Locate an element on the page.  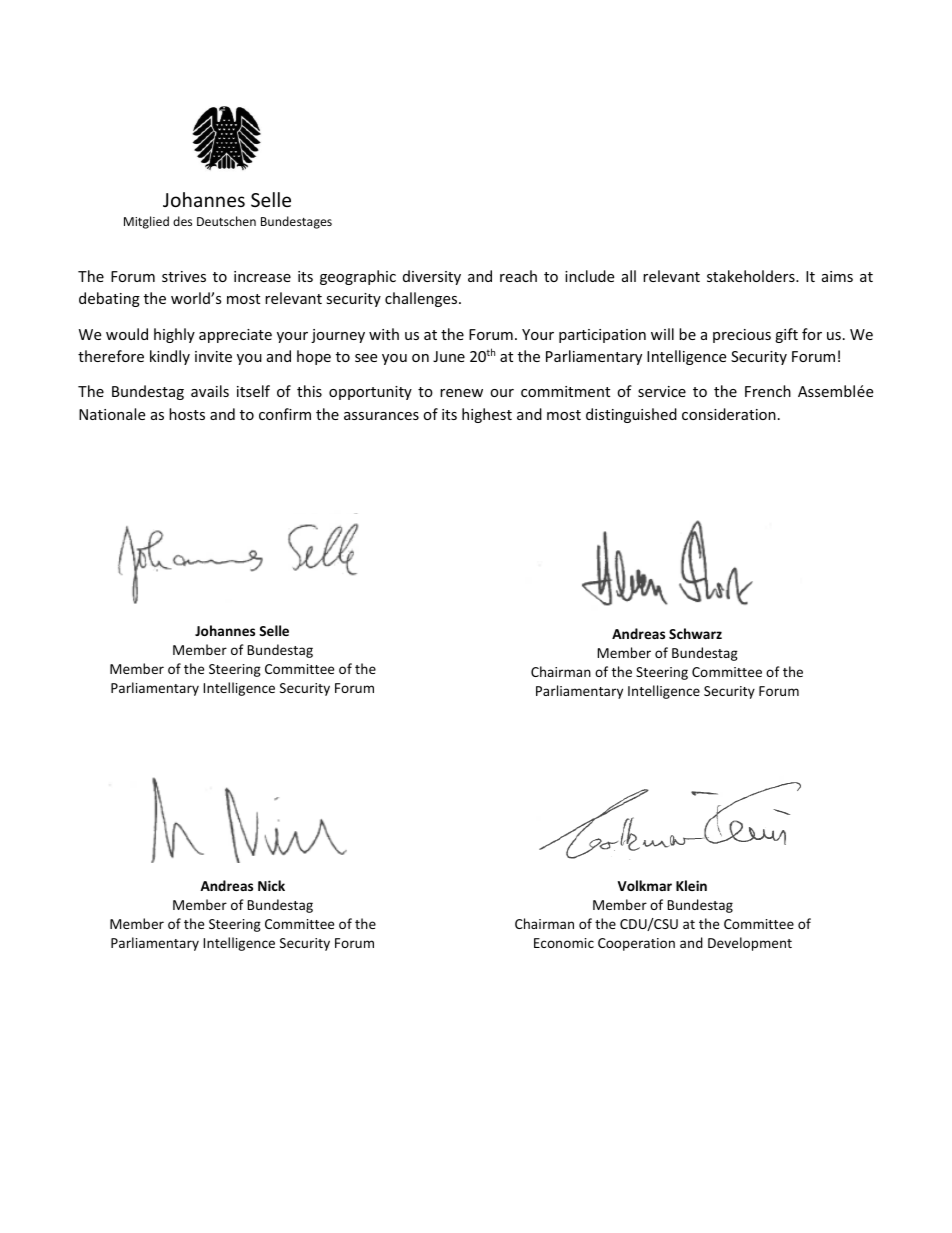
Deutschen is located at coordinates (226, 221).
